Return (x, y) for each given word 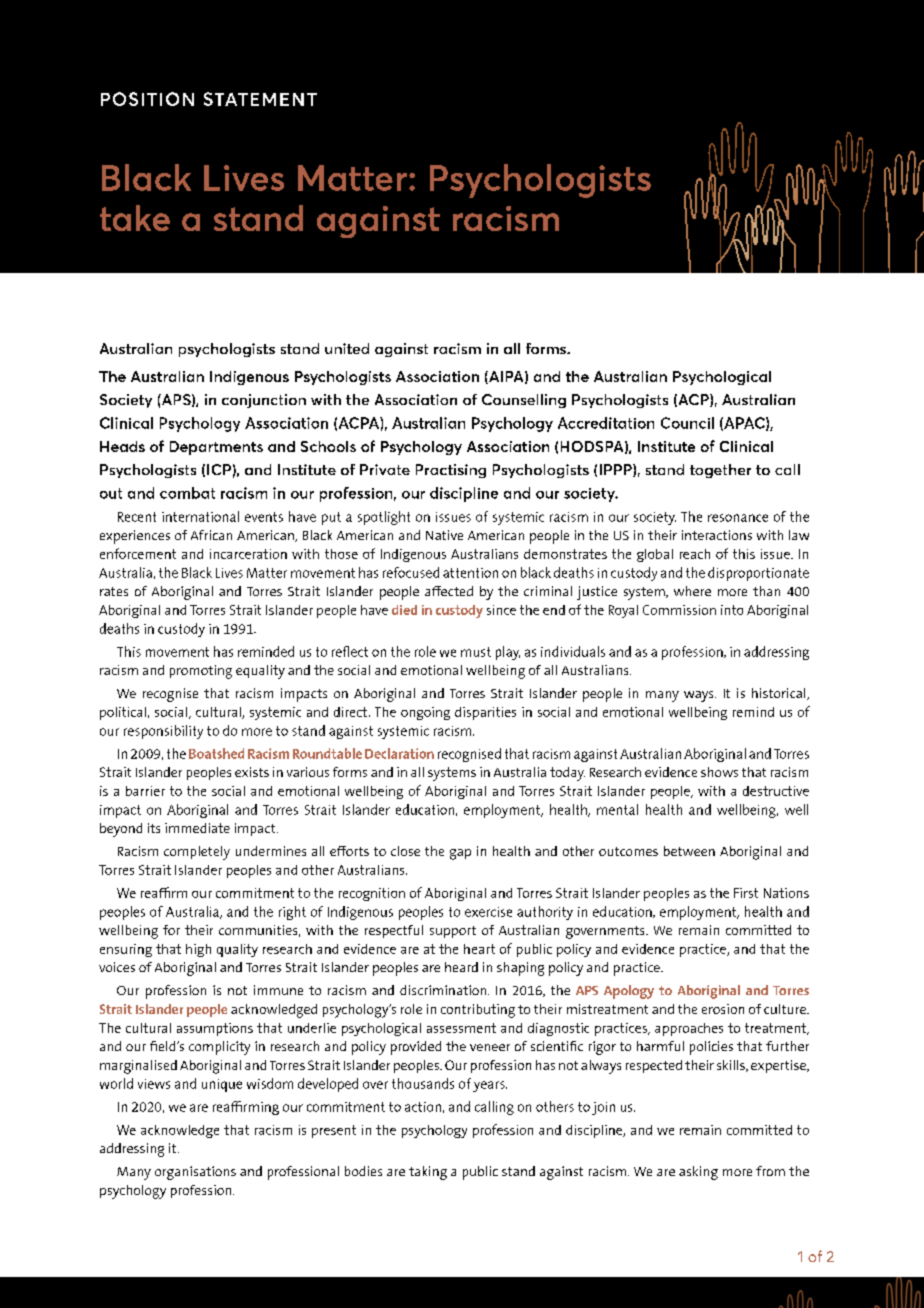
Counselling (524, 401)
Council (687, 423)
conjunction (264, 401)
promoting (201, 672)
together (720, 471)
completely (197, 853)
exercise (488, 912)
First (746, 893)
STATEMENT (260, 99)
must (476, 652)
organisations (195, 1173)
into (732, 610)
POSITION (147, 99)
